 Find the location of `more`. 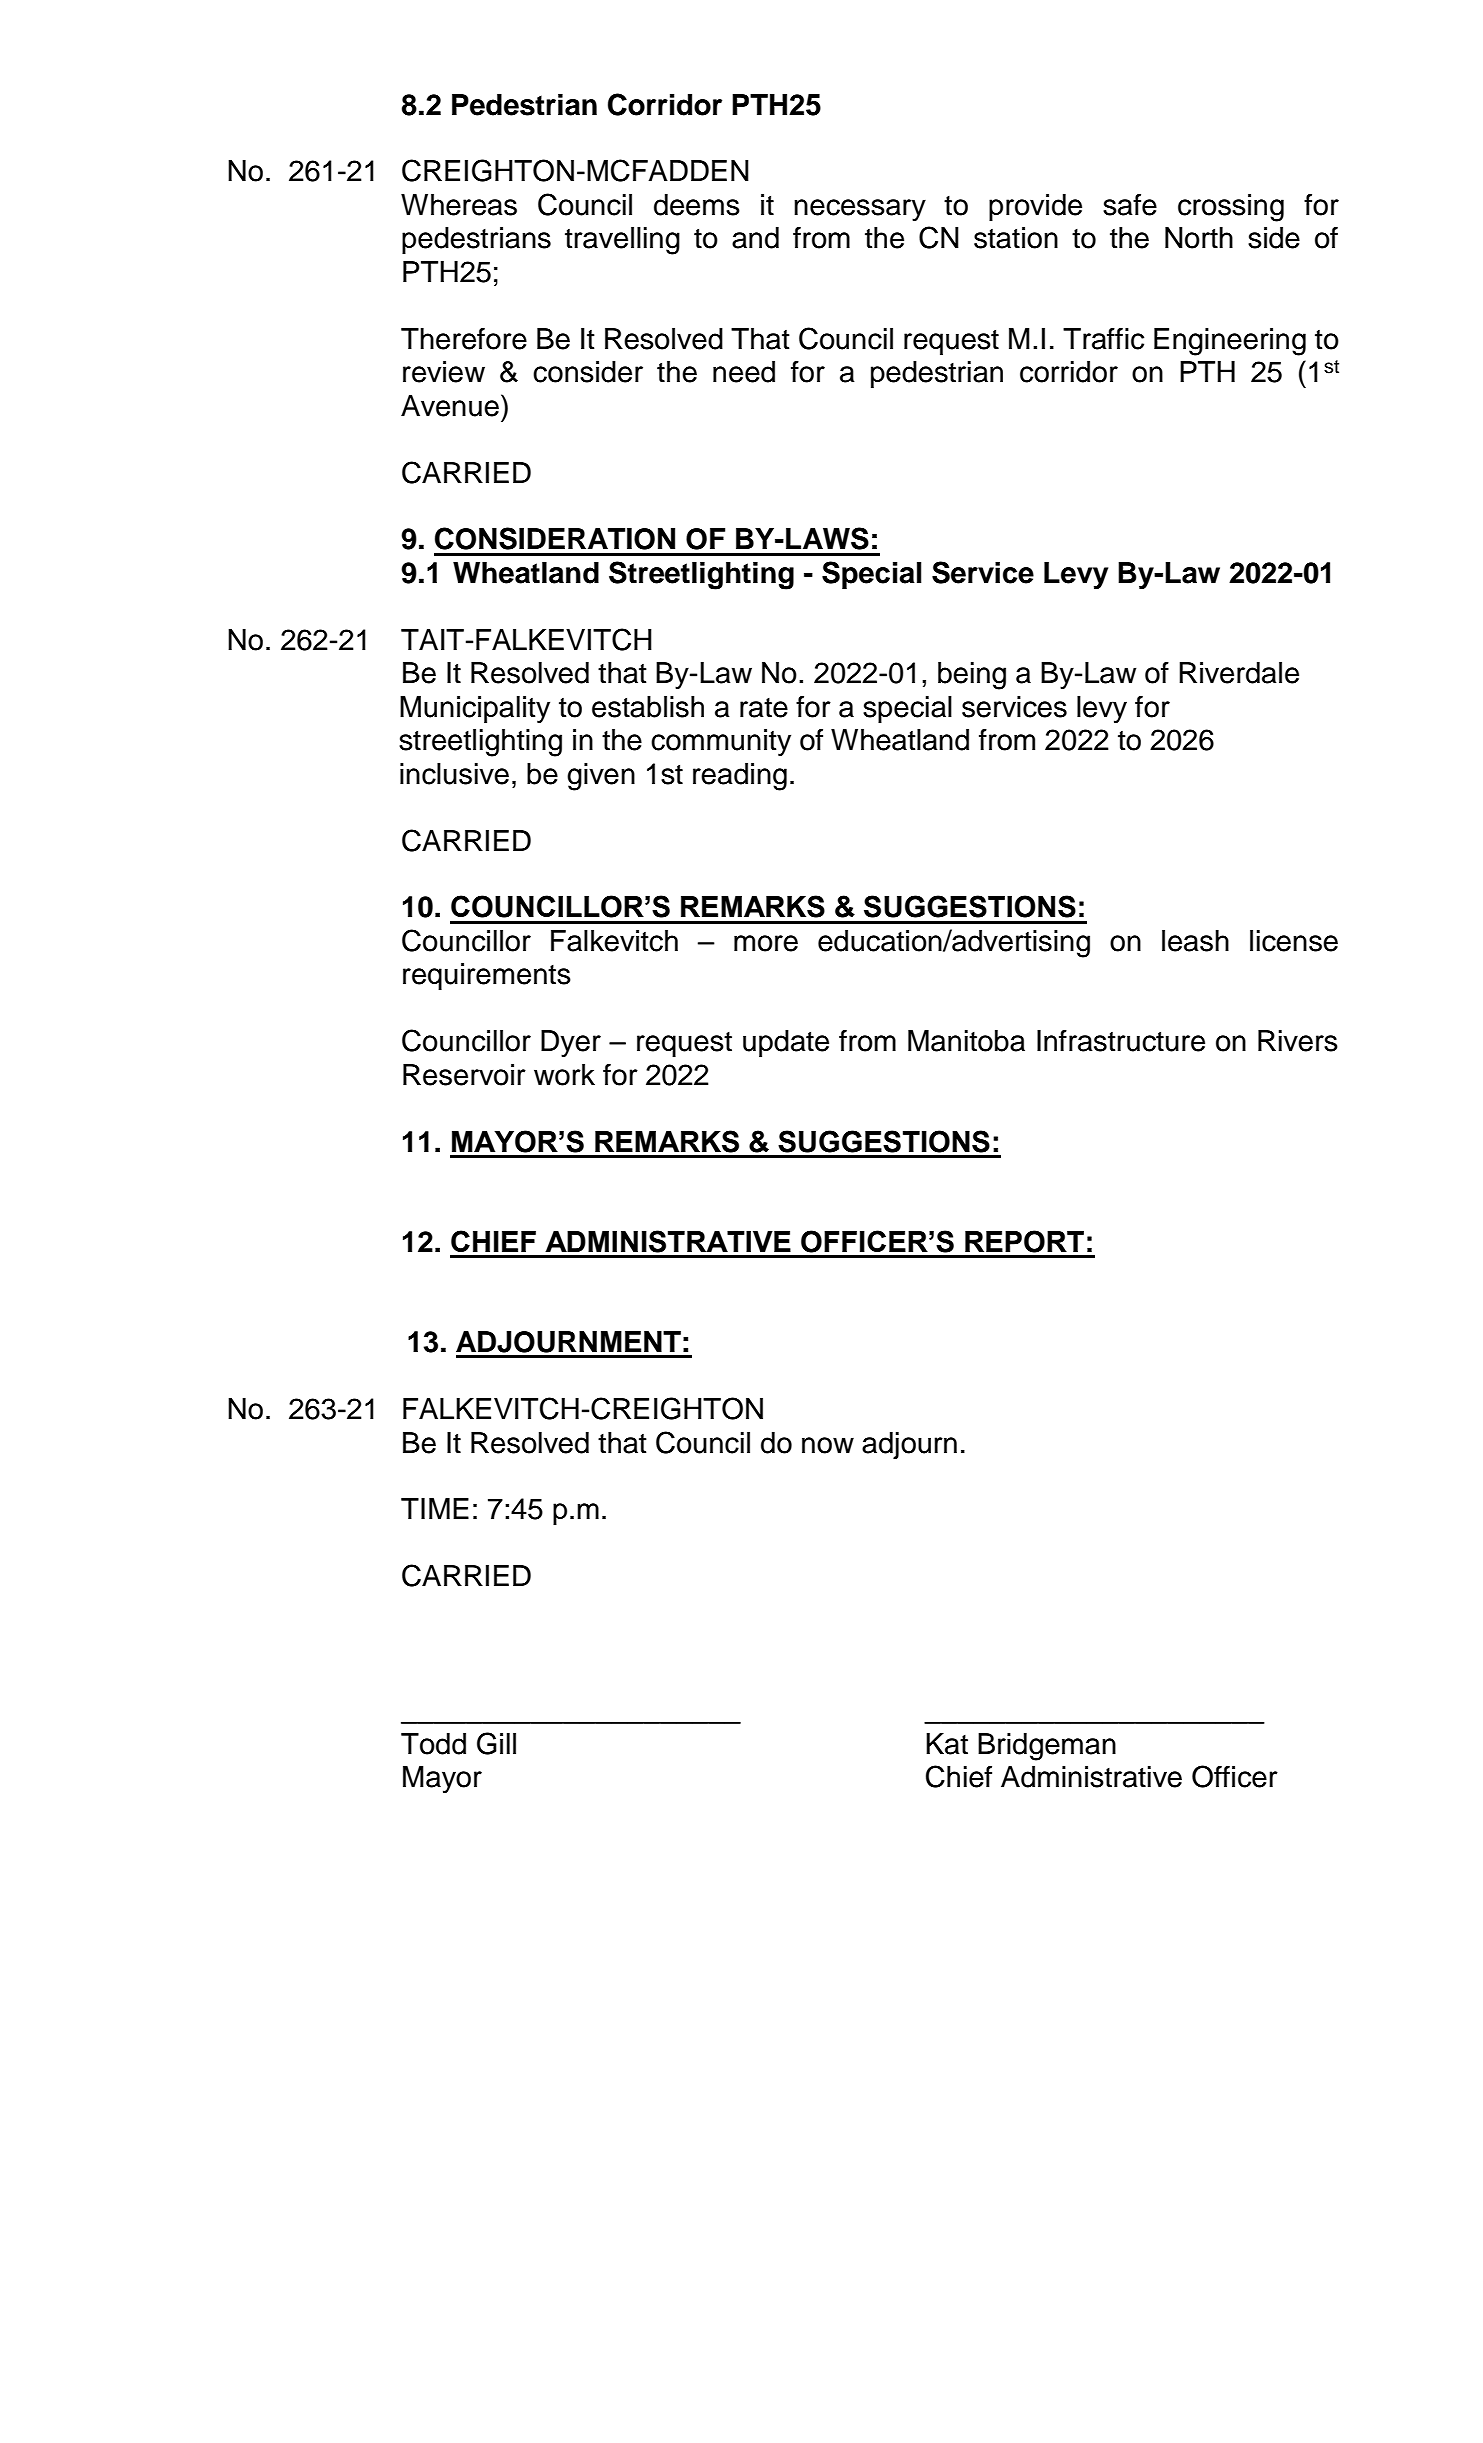

more is located at coordinates (766, 943).
